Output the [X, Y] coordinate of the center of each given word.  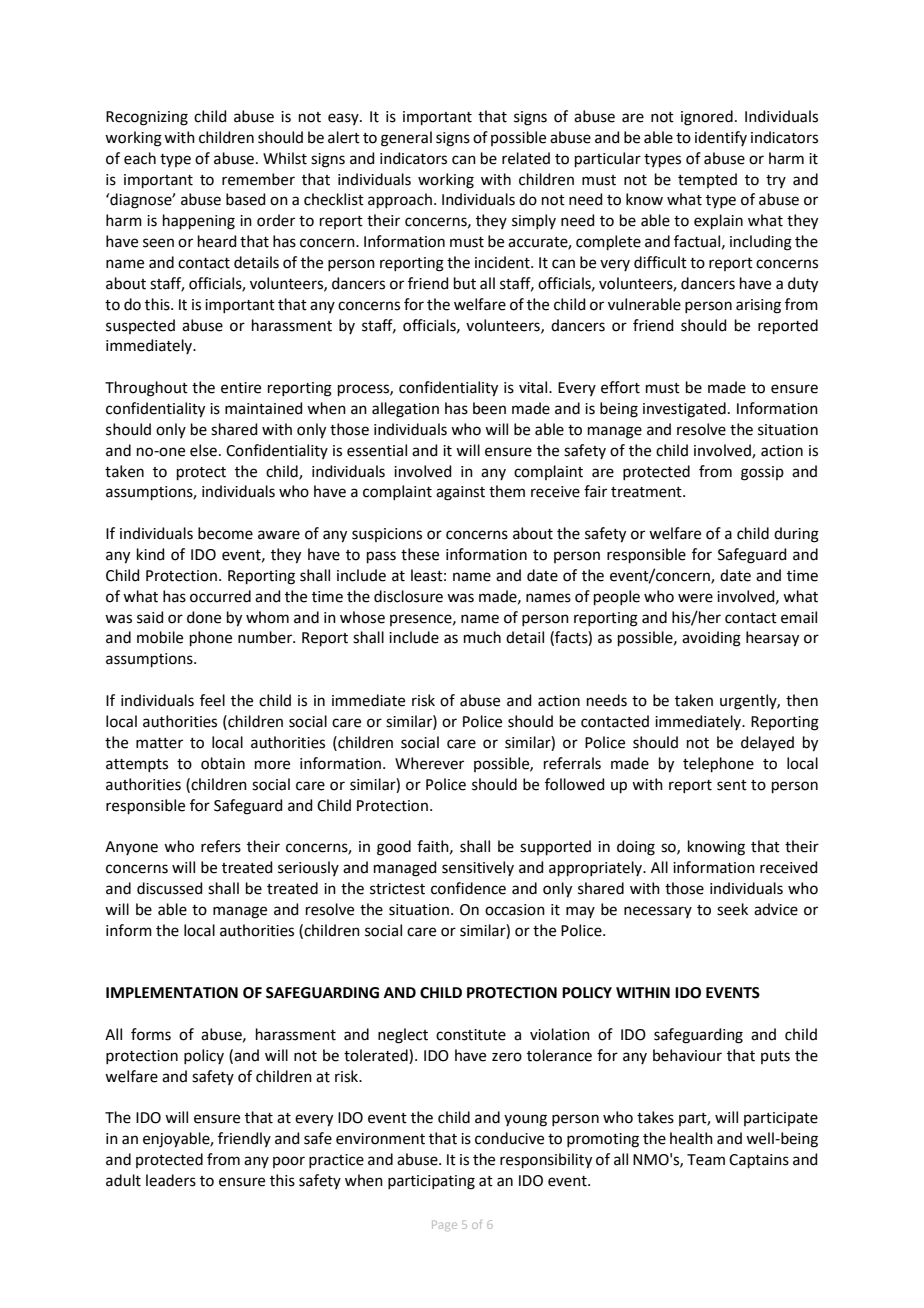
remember [258, 179]
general [406, 139]
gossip [762, 473]
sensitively [478, 868]
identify [721, 138]
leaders [171, 1180]
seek [732, 909]
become [225, 533]
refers [221, 846]
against [460, 493]
